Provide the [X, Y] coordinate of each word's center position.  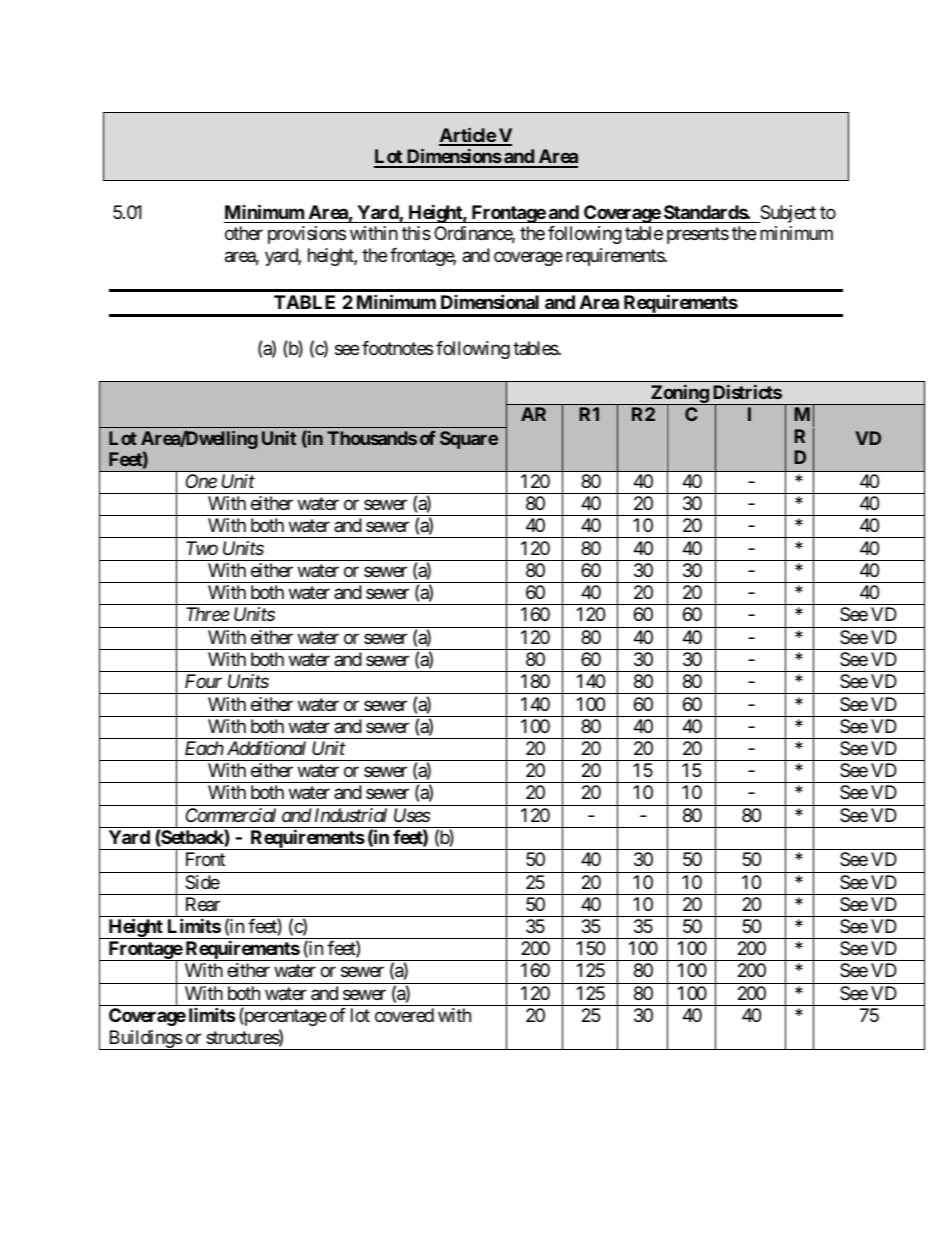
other [244, 233]
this [416, 233]
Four [203, 681]
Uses [412, 815]
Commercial [231, 815]
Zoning [679, 395]
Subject [787, 214]
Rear [203, 904]
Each [204, 748]
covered [404, 1015]
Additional [266, 748]
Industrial [351, 815]
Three [208, 614]
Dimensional [490, 301]
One [201, 481]
